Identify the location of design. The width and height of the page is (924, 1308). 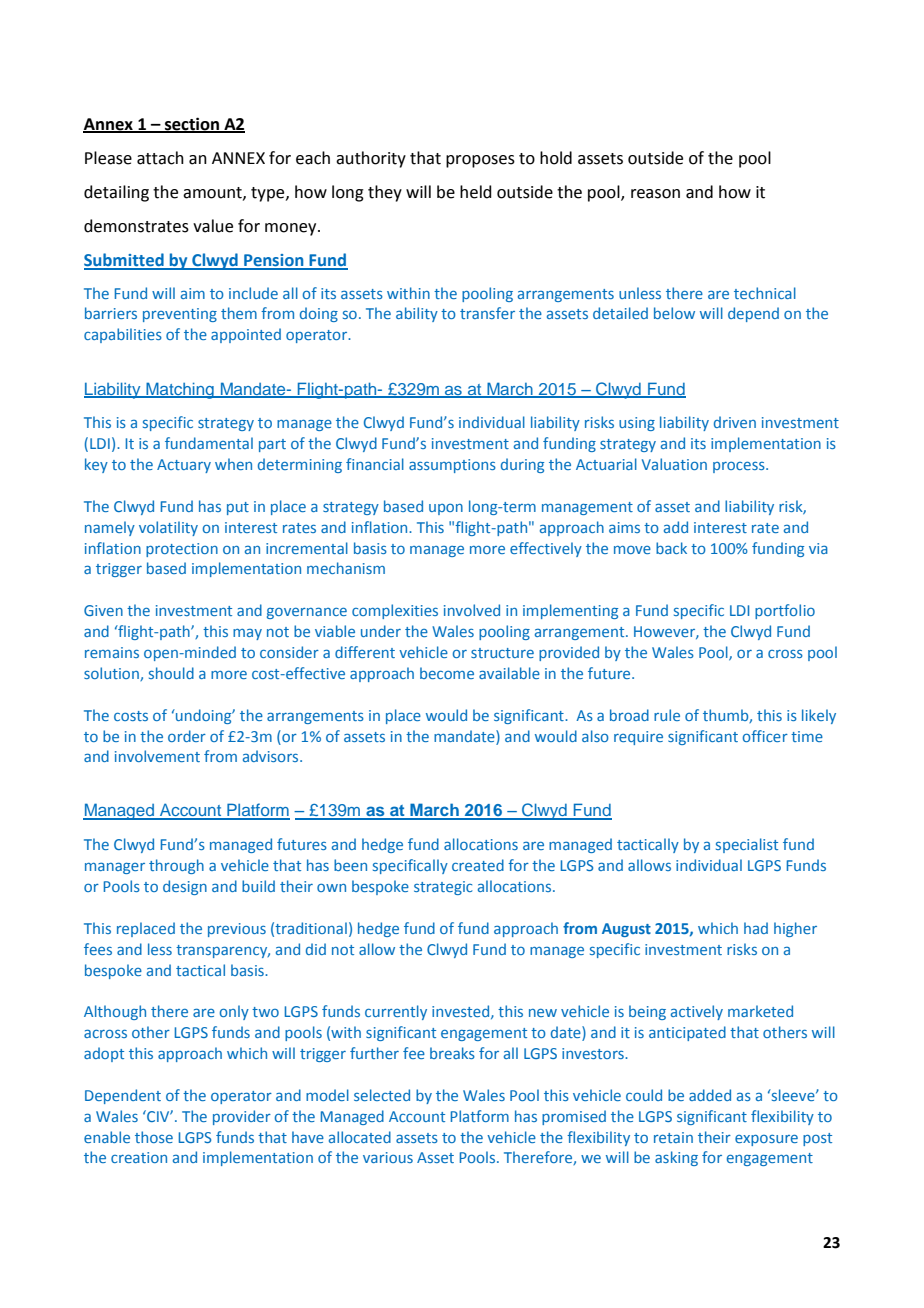
(185, 887).
